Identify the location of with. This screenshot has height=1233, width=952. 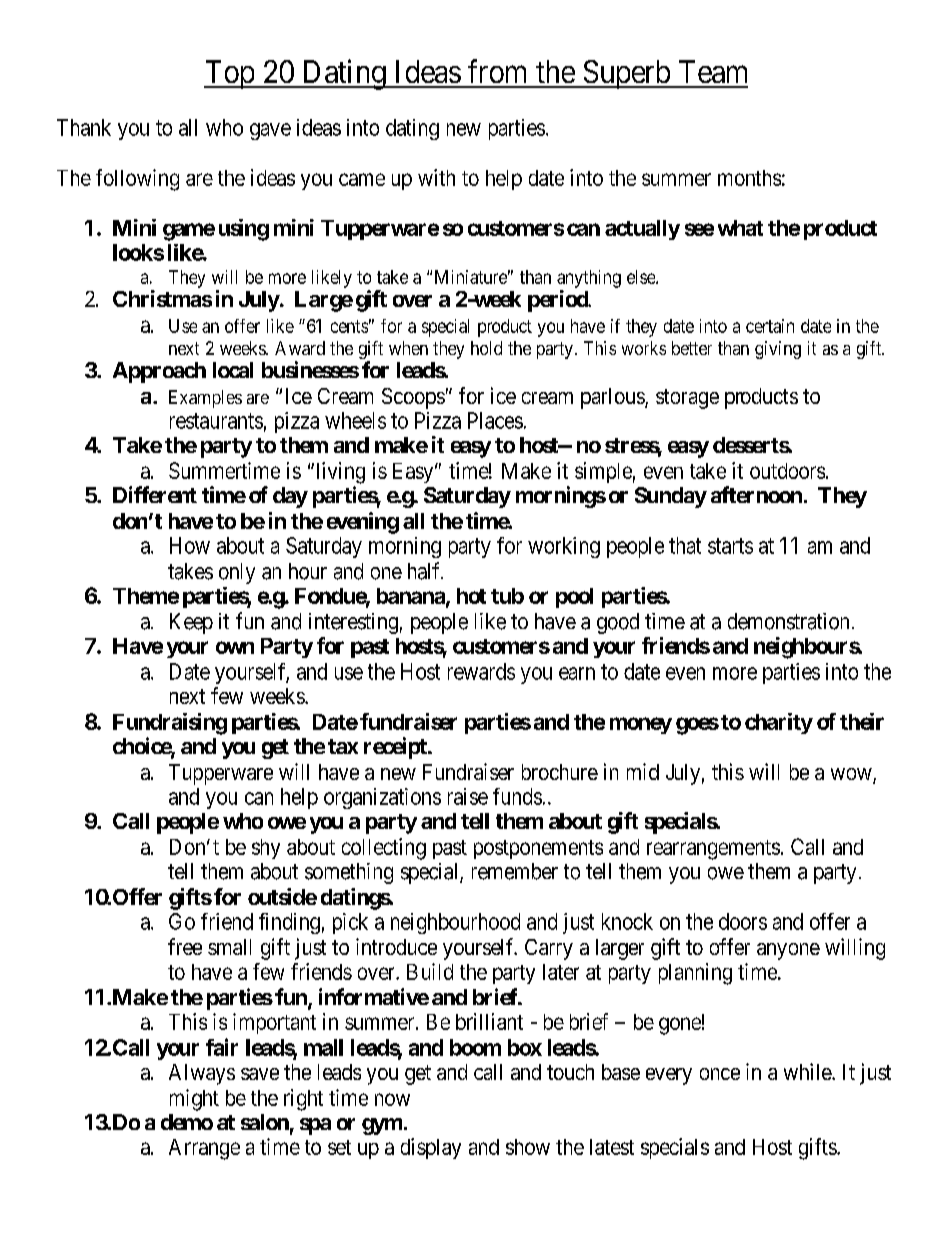
(436, 177).
